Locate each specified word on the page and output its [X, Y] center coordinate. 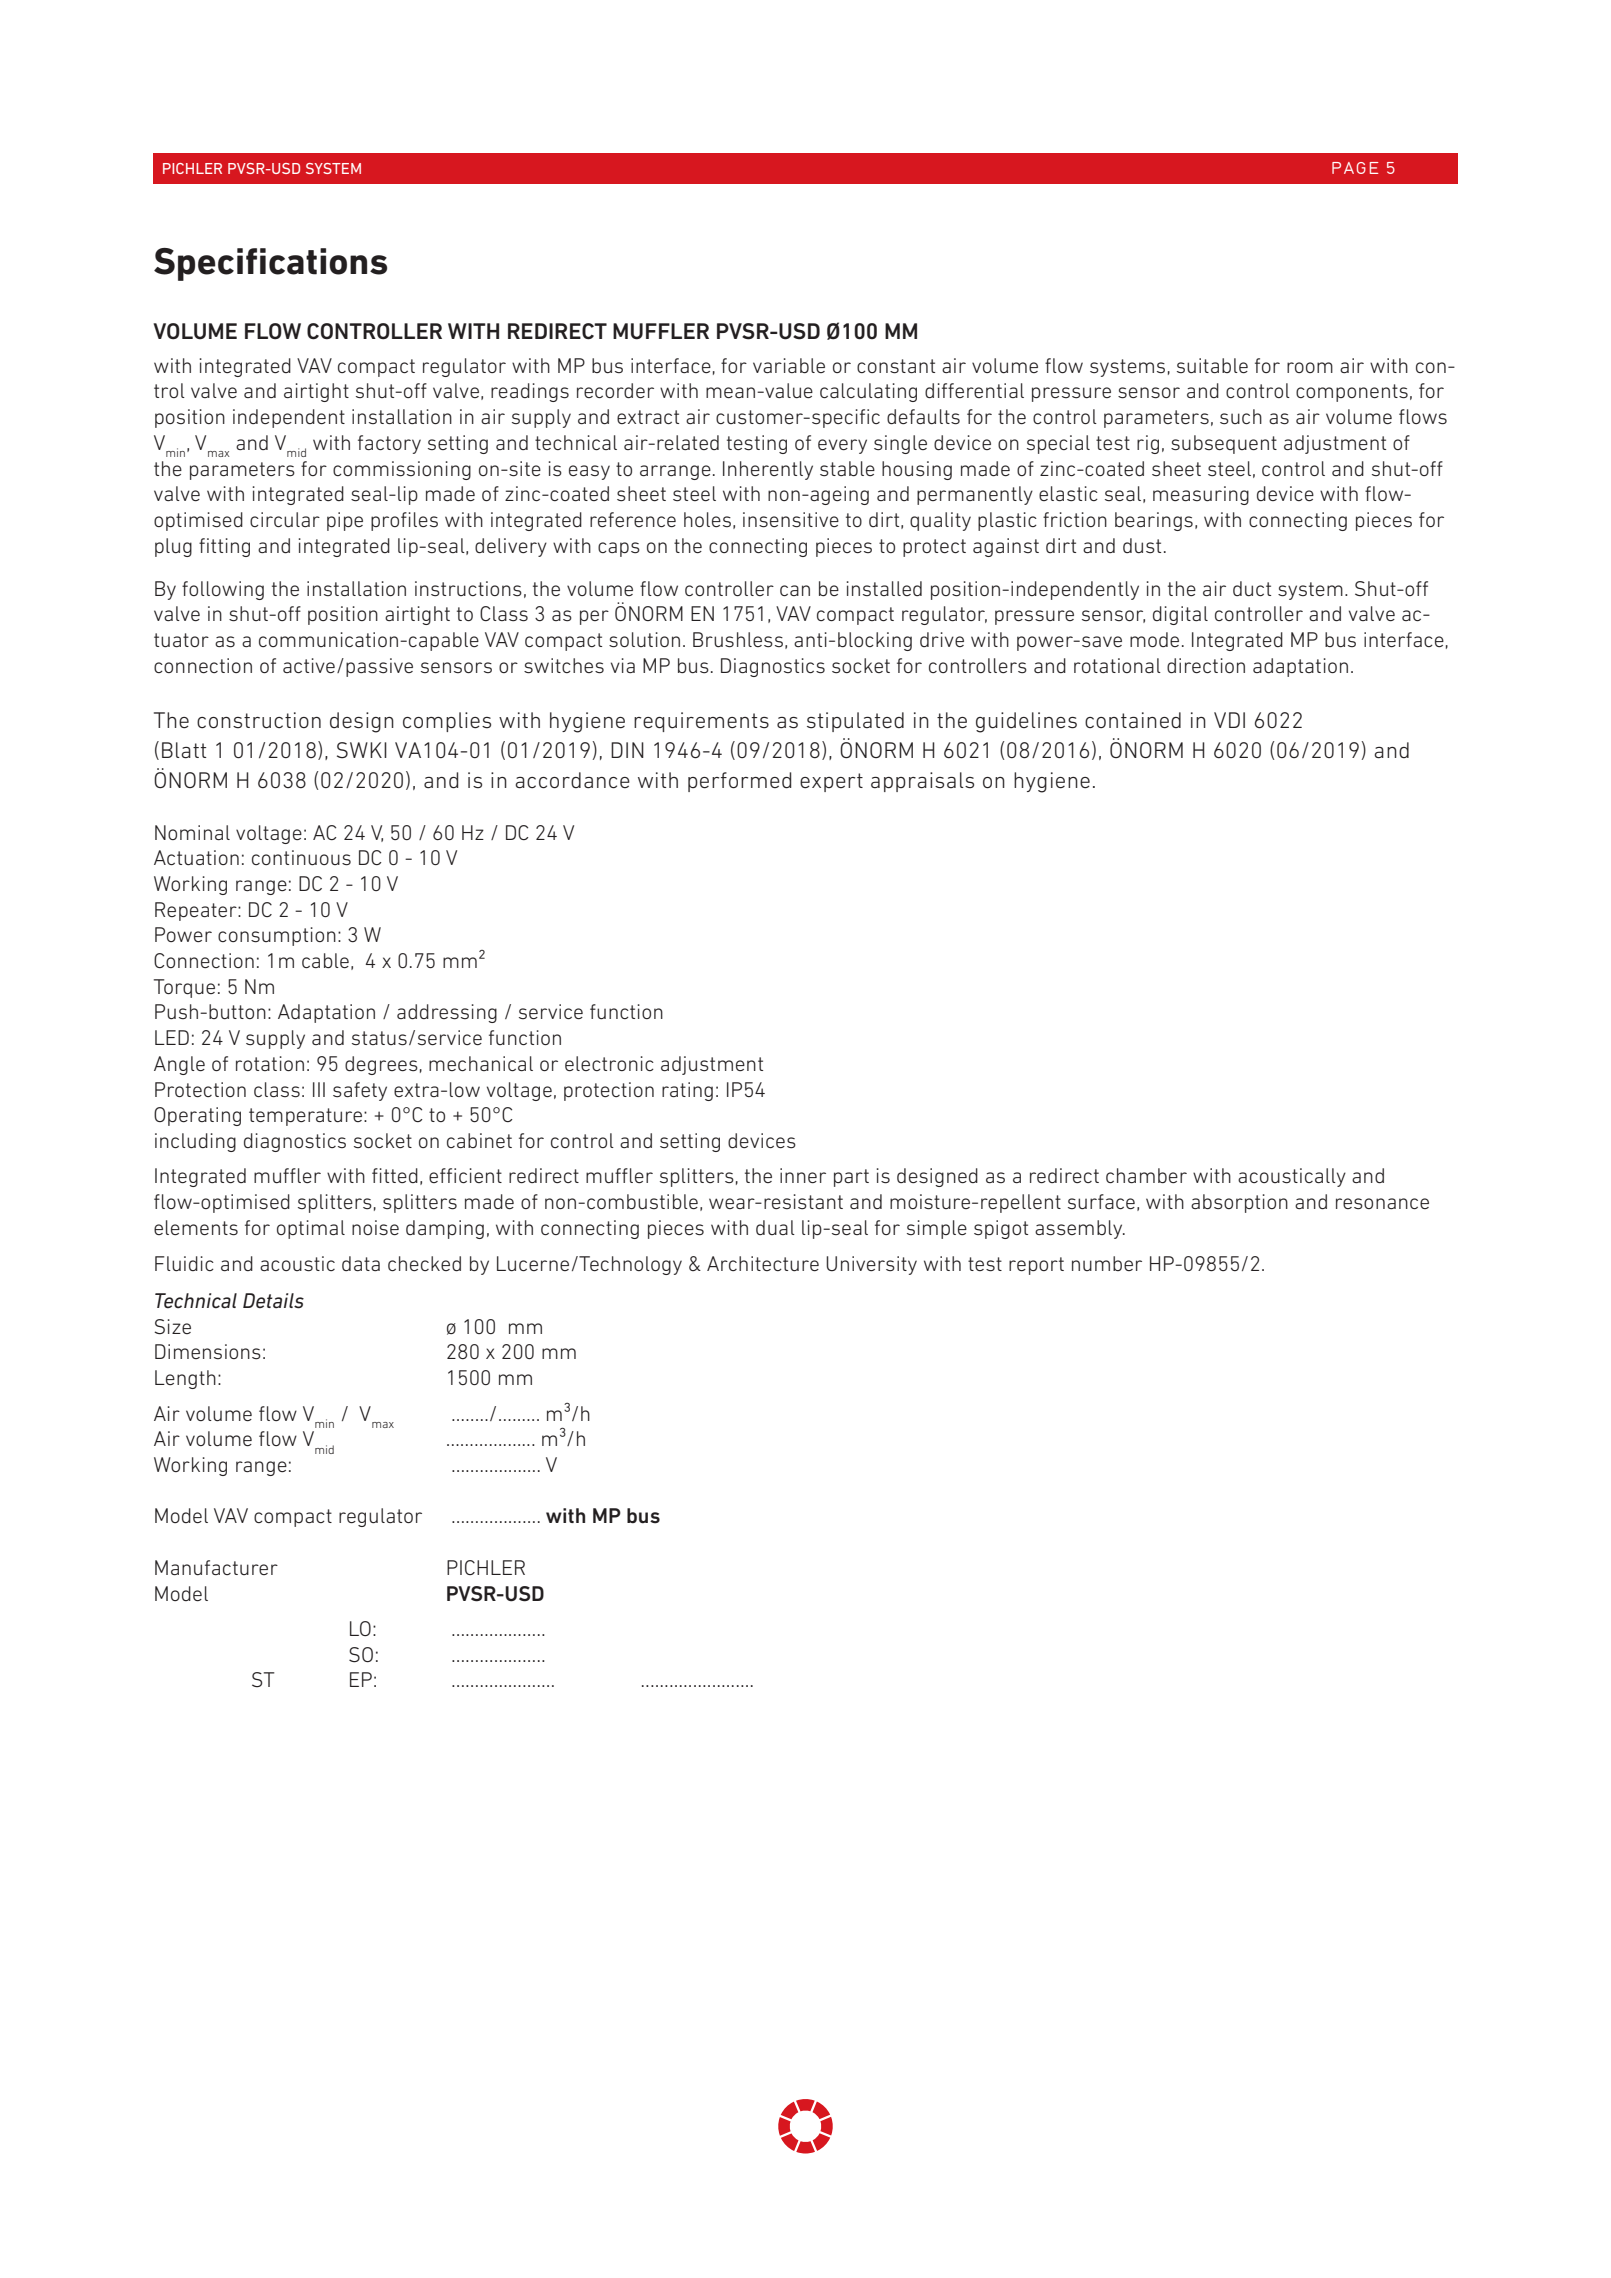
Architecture [763, 1263]
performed [739, 782]
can [795, 590]
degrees [381, 1065]
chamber [1146, 1175]
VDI [1229, 720]
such [1241, 417]
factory [389, 444]
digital [1180, 615]
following [223, 590]
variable [789, 365]
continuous [301, 858]
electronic [609, 1063]
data [361, 1263]
